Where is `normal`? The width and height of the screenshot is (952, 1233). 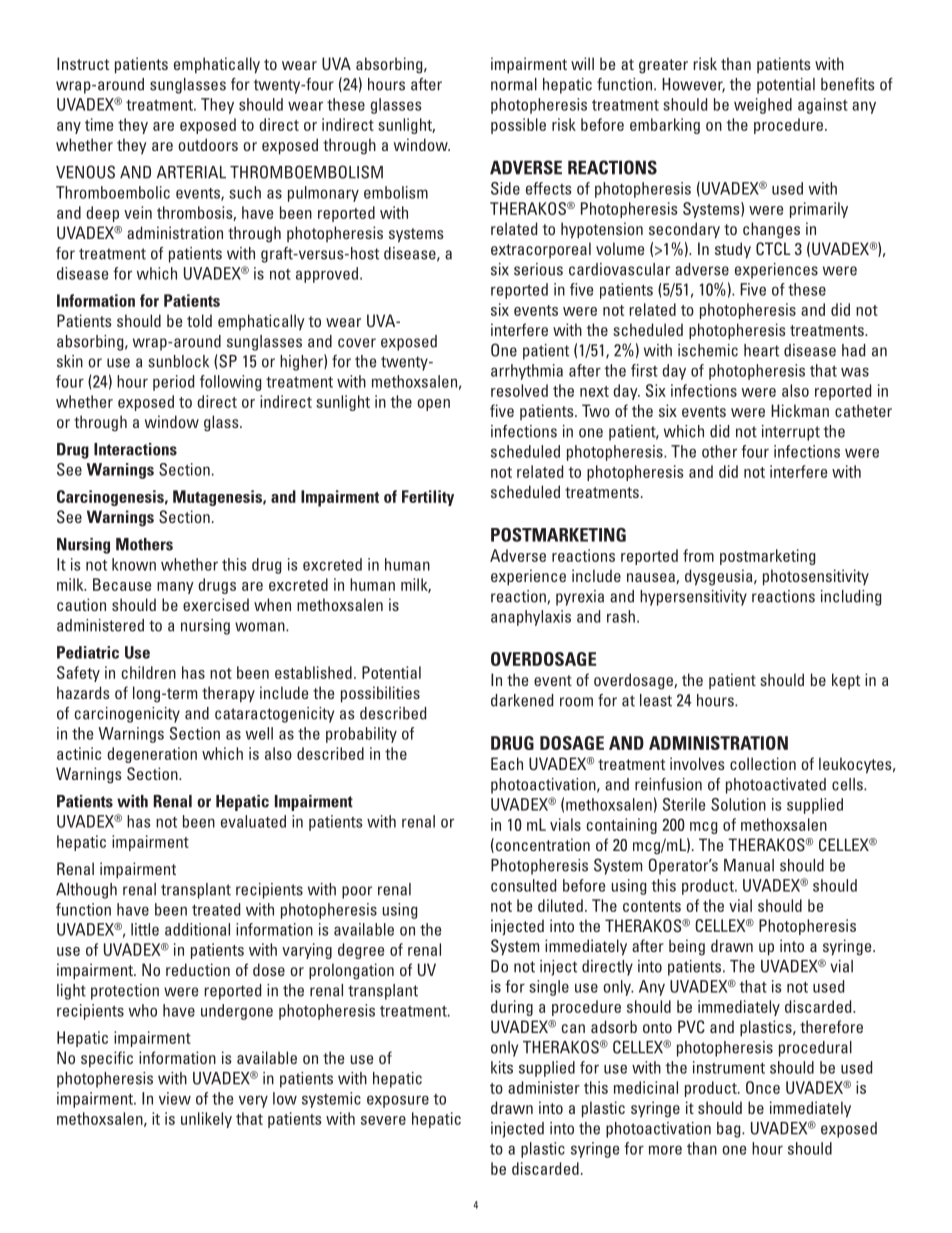 normal is located at coordinates (514, 84).
